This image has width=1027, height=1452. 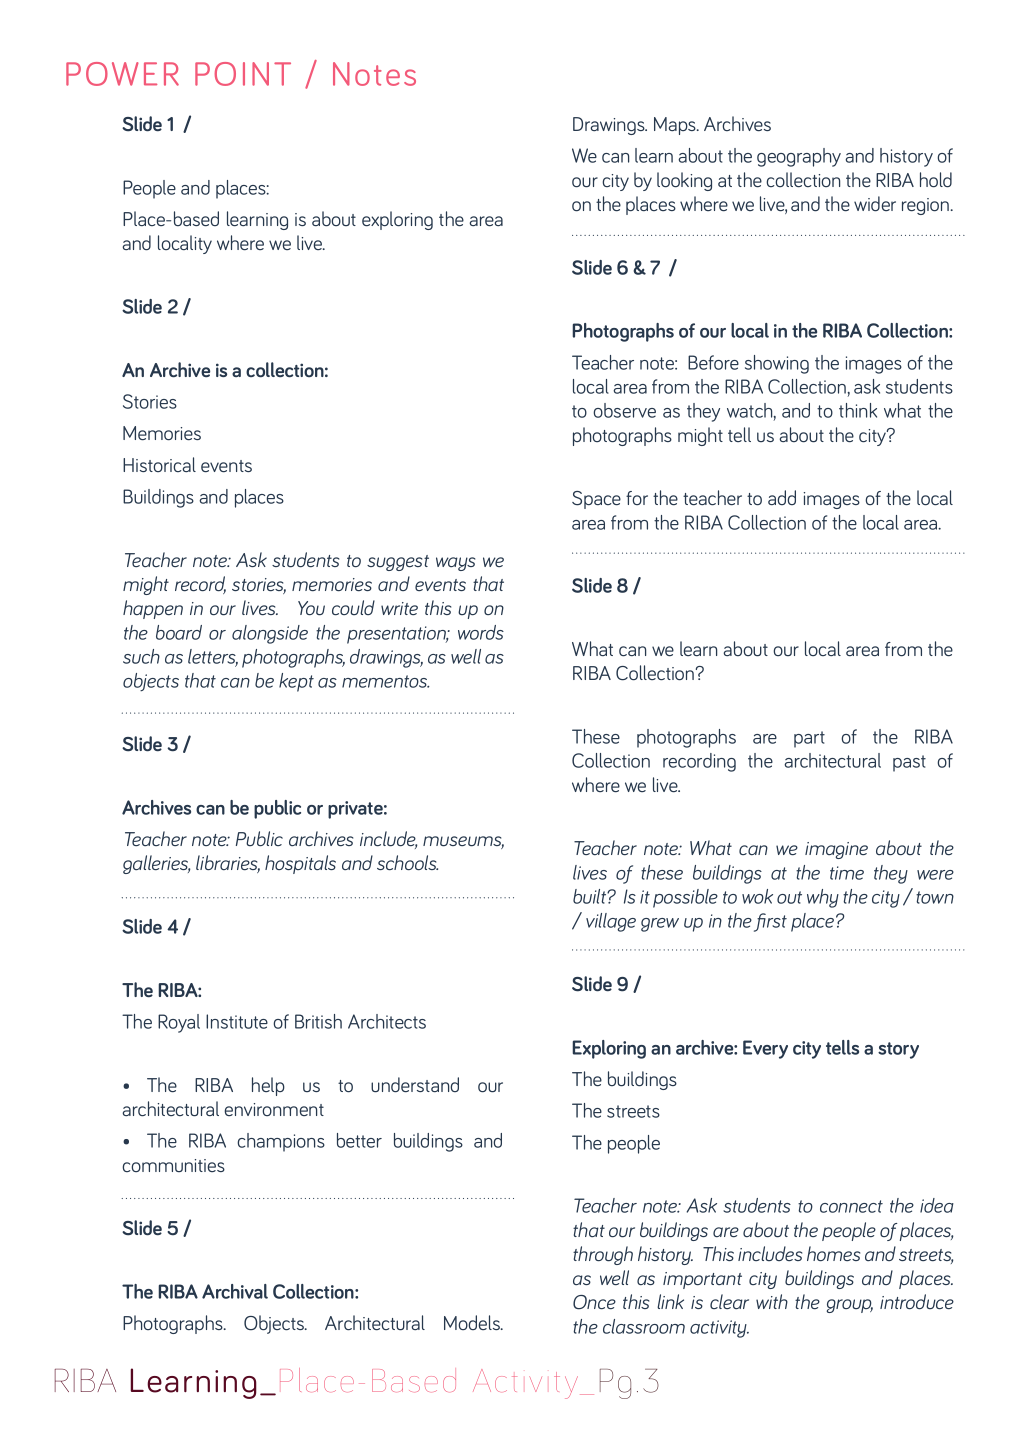 I want to click on Every, so click(x=765, y=1049).
